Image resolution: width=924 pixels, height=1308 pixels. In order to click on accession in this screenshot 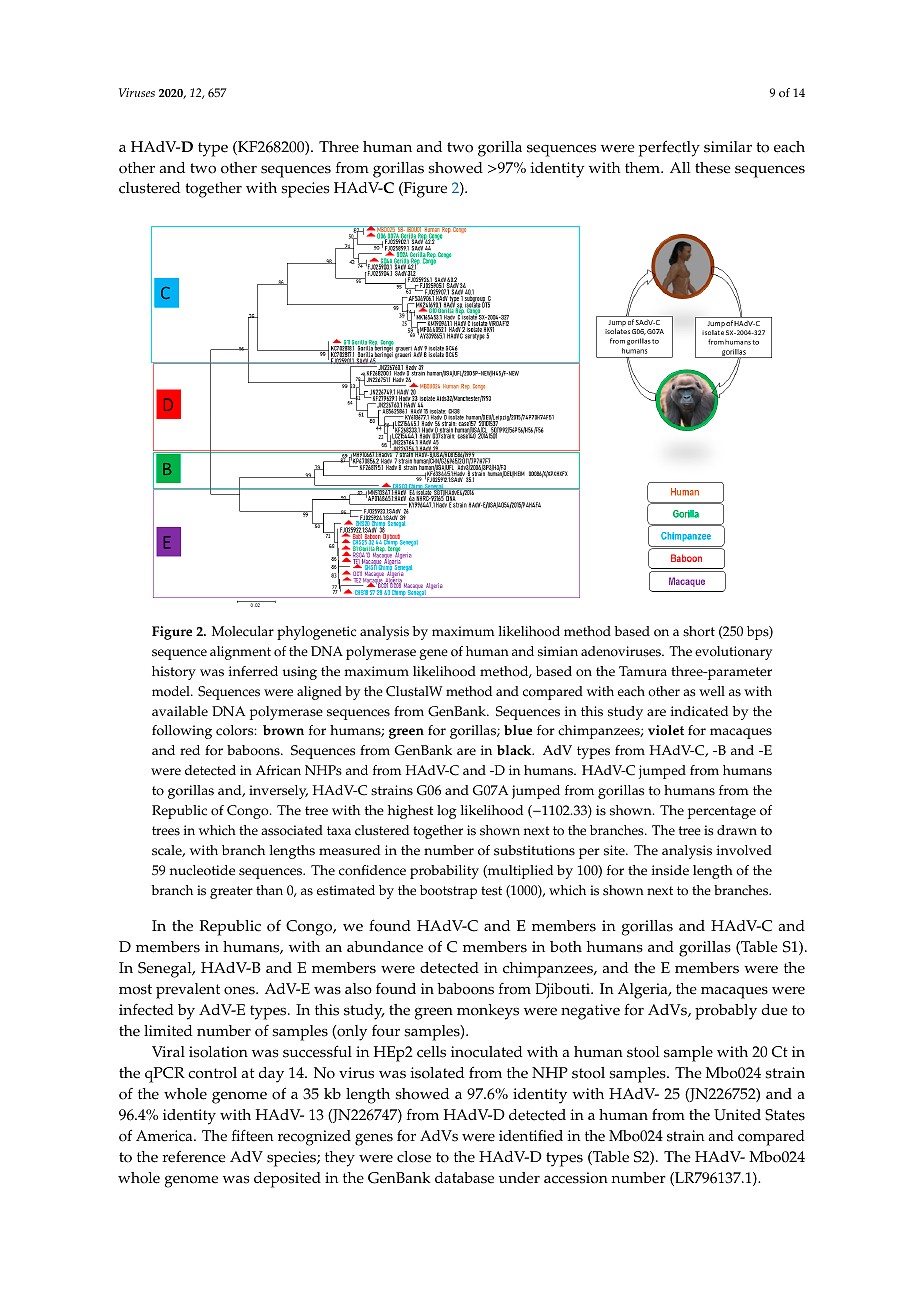, I will do `click(576, 1178)`.
